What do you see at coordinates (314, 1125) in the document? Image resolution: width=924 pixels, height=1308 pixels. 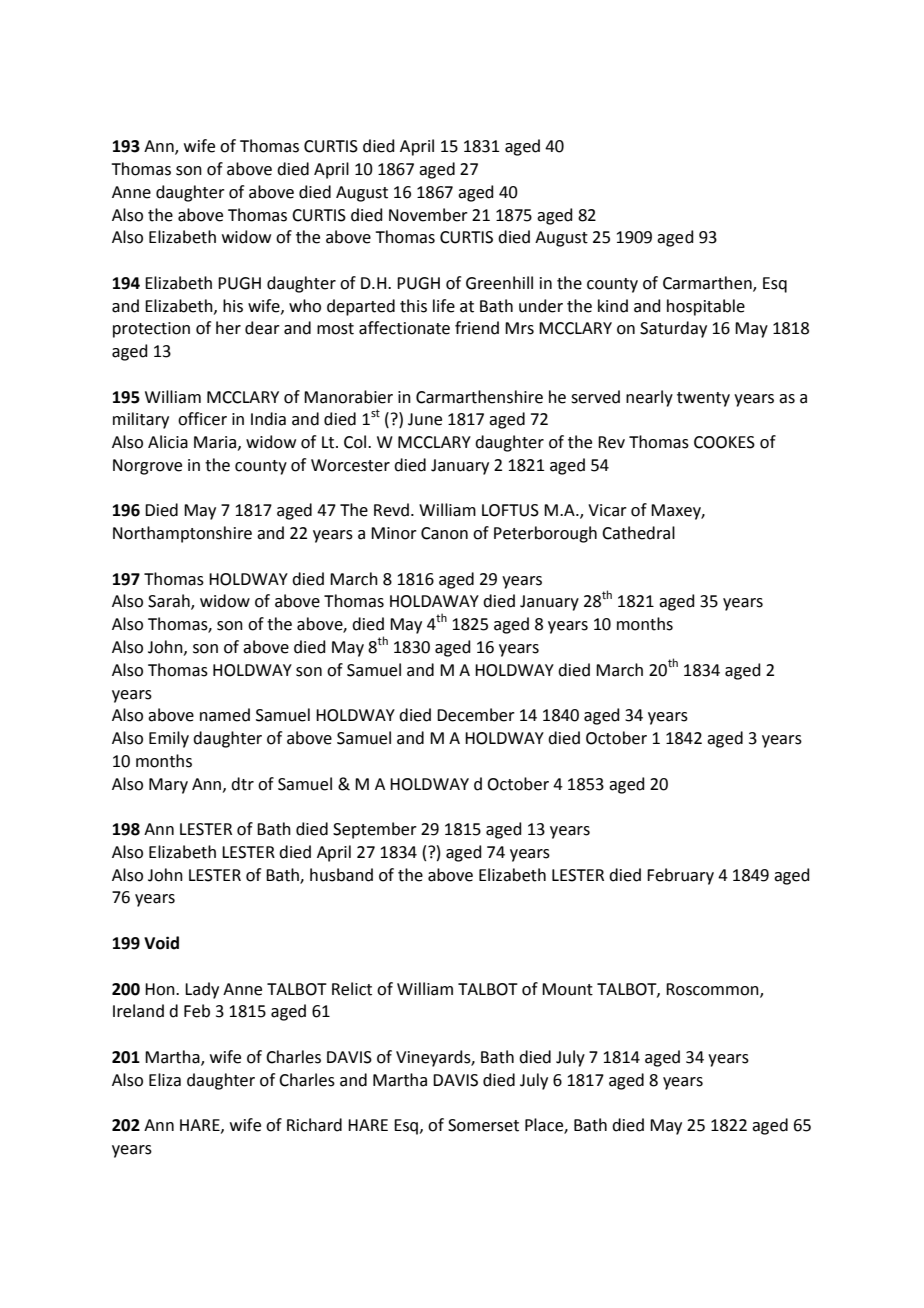 I see `Richard` at bounding box center [314, 1125].
